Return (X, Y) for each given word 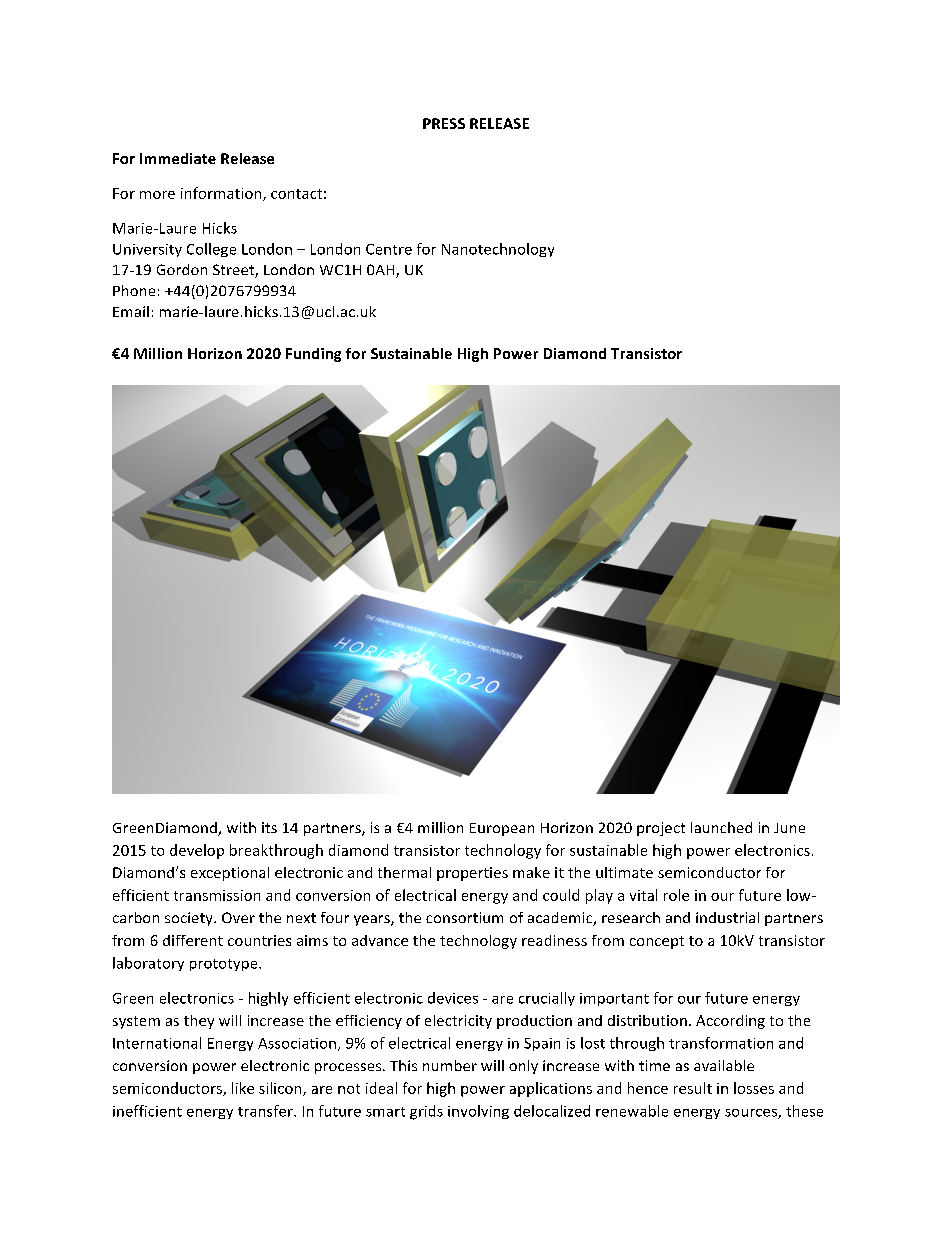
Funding (313, 355)
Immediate (178, 158)
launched (721, 827)
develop (197, 851)
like (243, 1088)
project (661, 829)
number (450, 1065)
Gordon (182, 269)
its (269, 827)
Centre (389, 249)
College (211, 250)
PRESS (444, 123)
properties (472, 874)
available (724, 1065)
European (502, 829)
